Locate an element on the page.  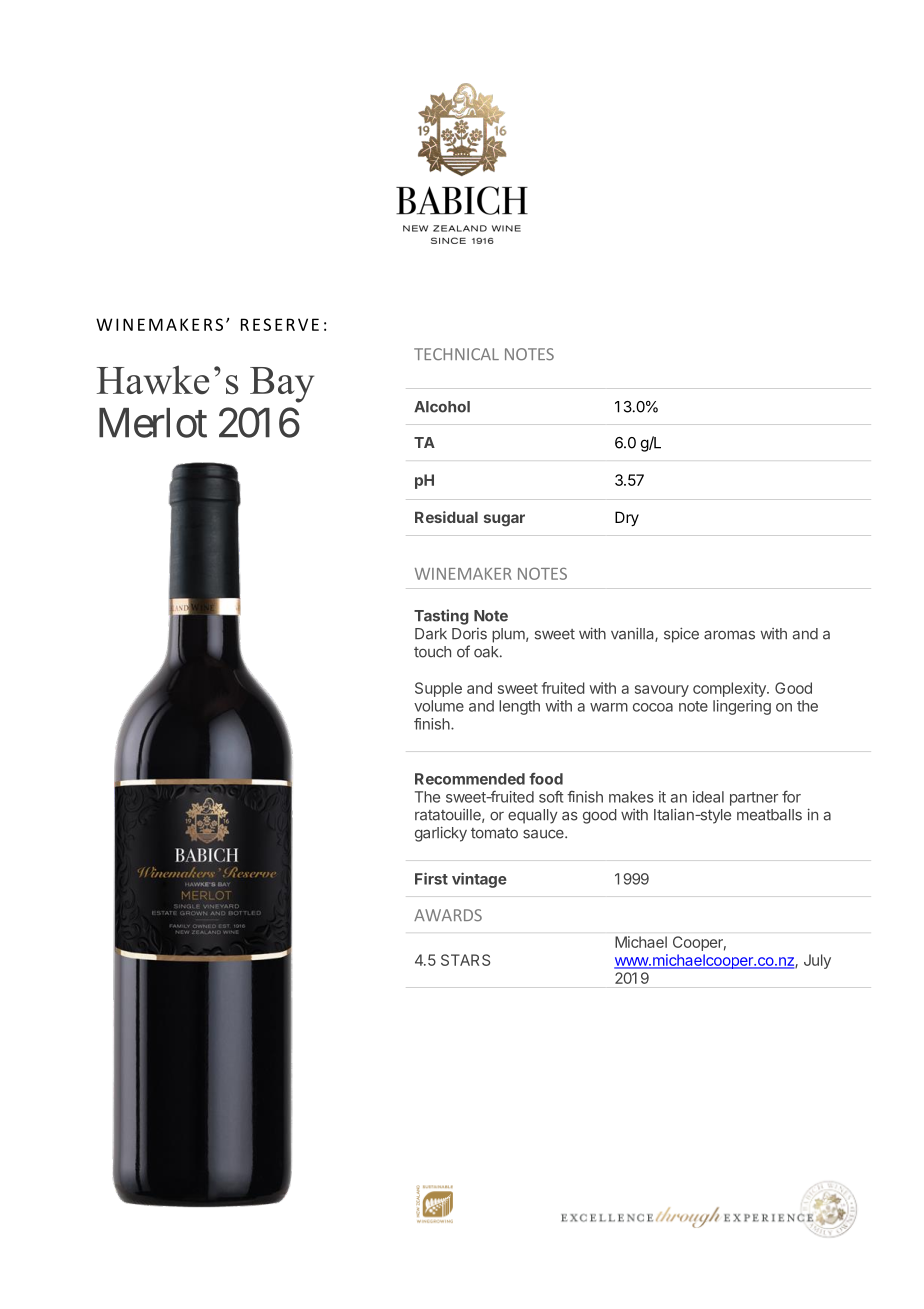
TECHNICAL is located at coordinates (456, 354).
